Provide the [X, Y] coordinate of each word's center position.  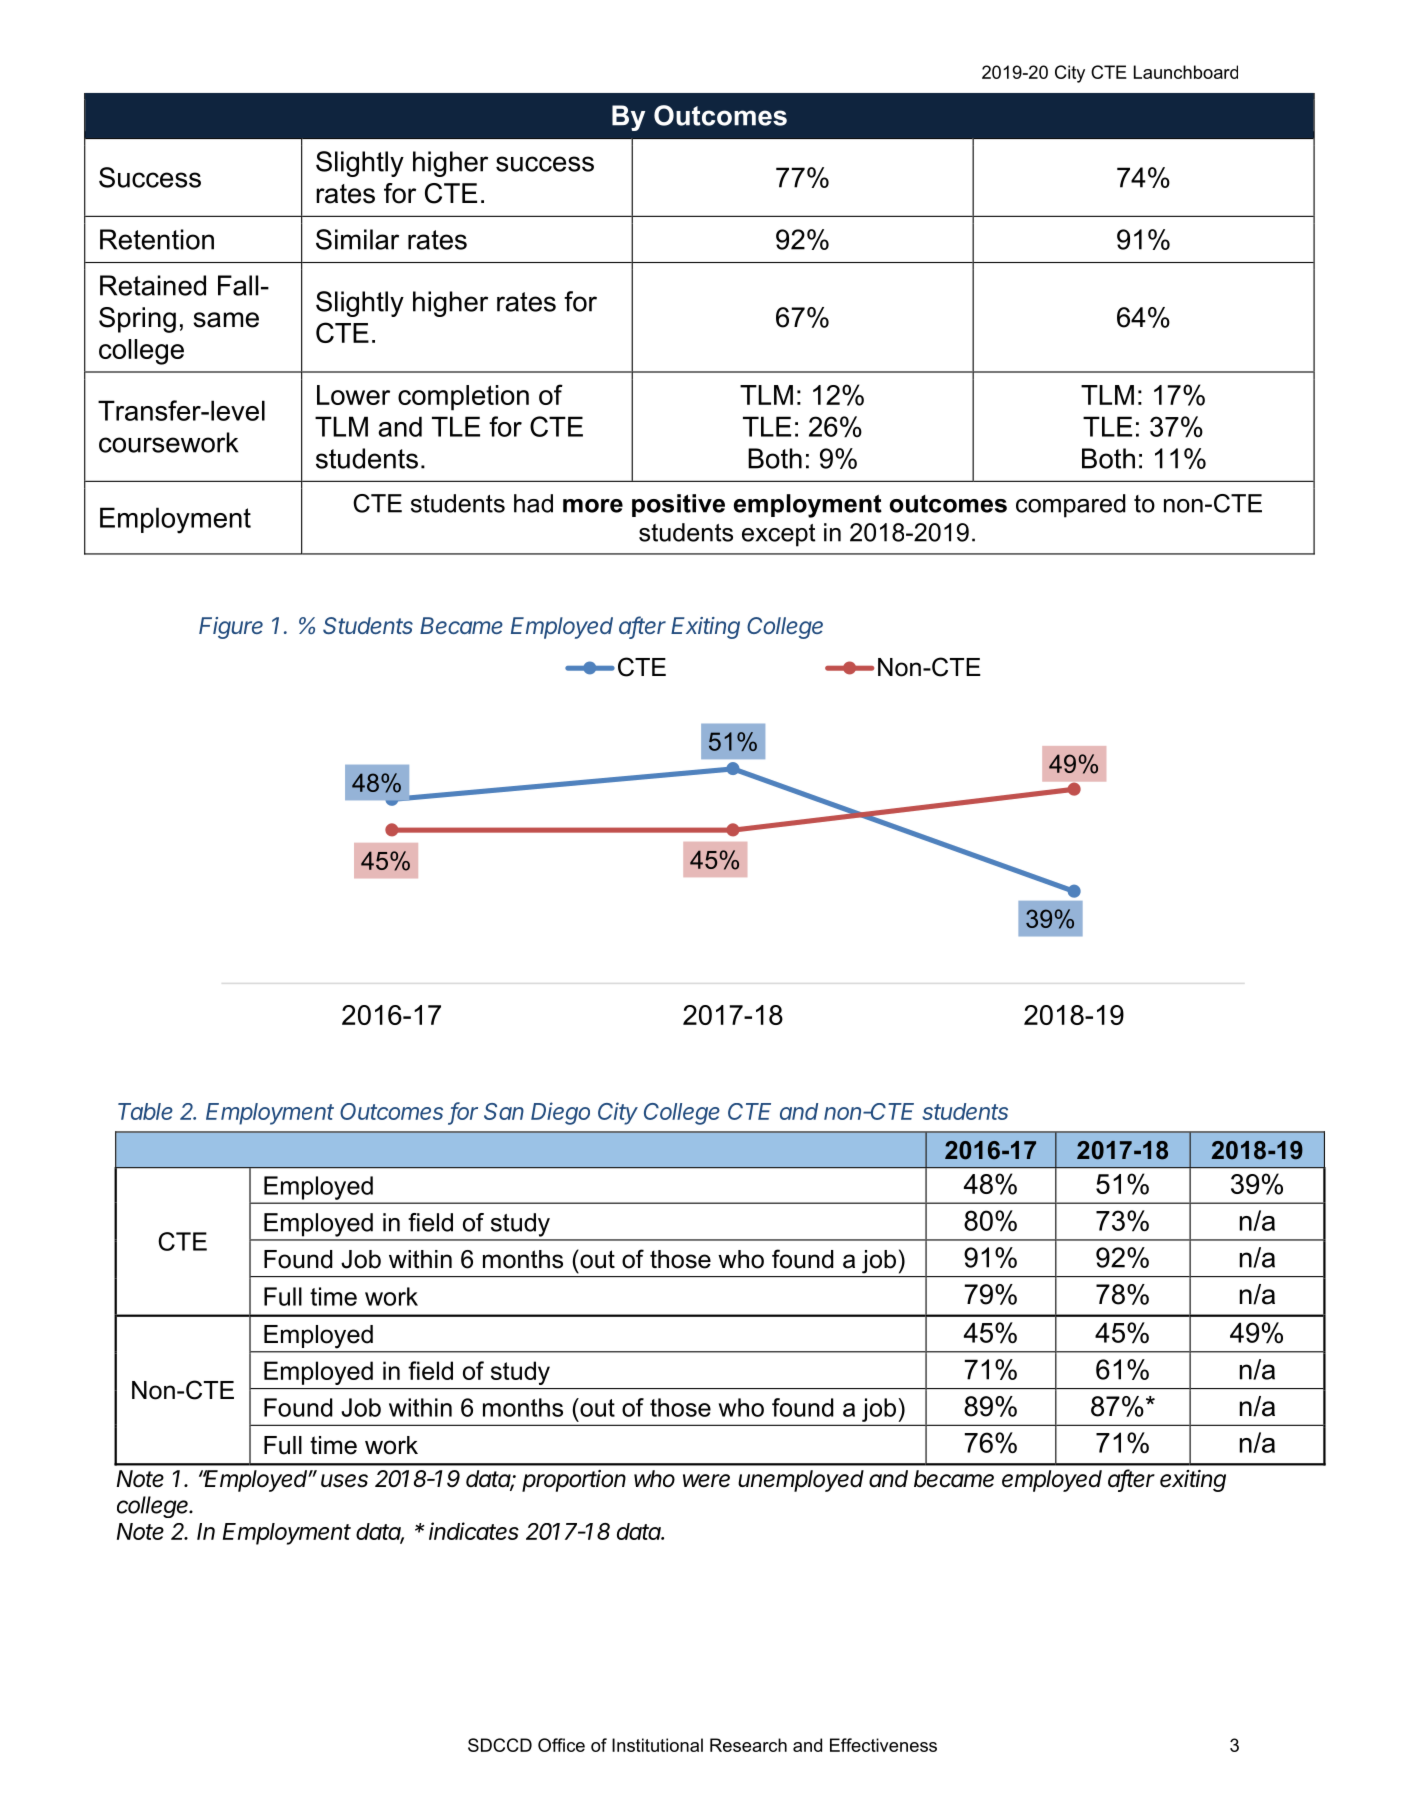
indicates [474, 1531]
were [706, 1481]
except [779, 535]
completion [463, 398]
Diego [560, 1113]
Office [561, 1745]
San [504, 1111]
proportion [574, 1481]
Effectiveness [883, 1745]
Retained [153, 285]
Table [145, 1111]
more [593, 506]
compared [1071, 506]
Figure [231, 628]
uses [344, 1481]
